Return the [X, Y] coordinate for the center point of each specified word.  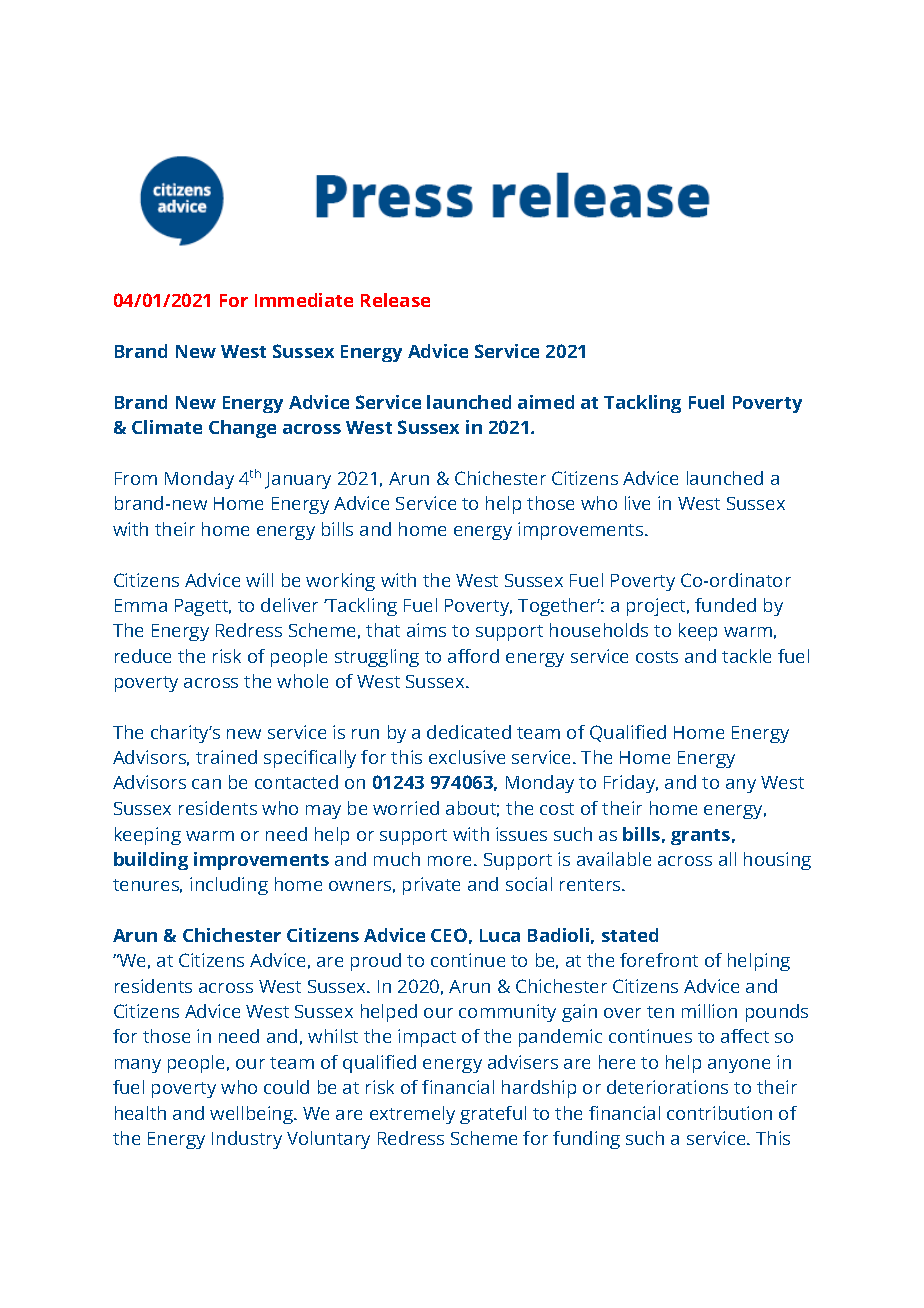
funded [725, 605]
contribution [719, 1113]
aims [426, 630]
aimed [546, 402]
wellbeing [253, 1115]
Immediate [304, 300]
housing [777, 861]
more [451, 861]
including [229, 886]
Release [395, 300]
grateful [493, 1115]
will [259, 580]
